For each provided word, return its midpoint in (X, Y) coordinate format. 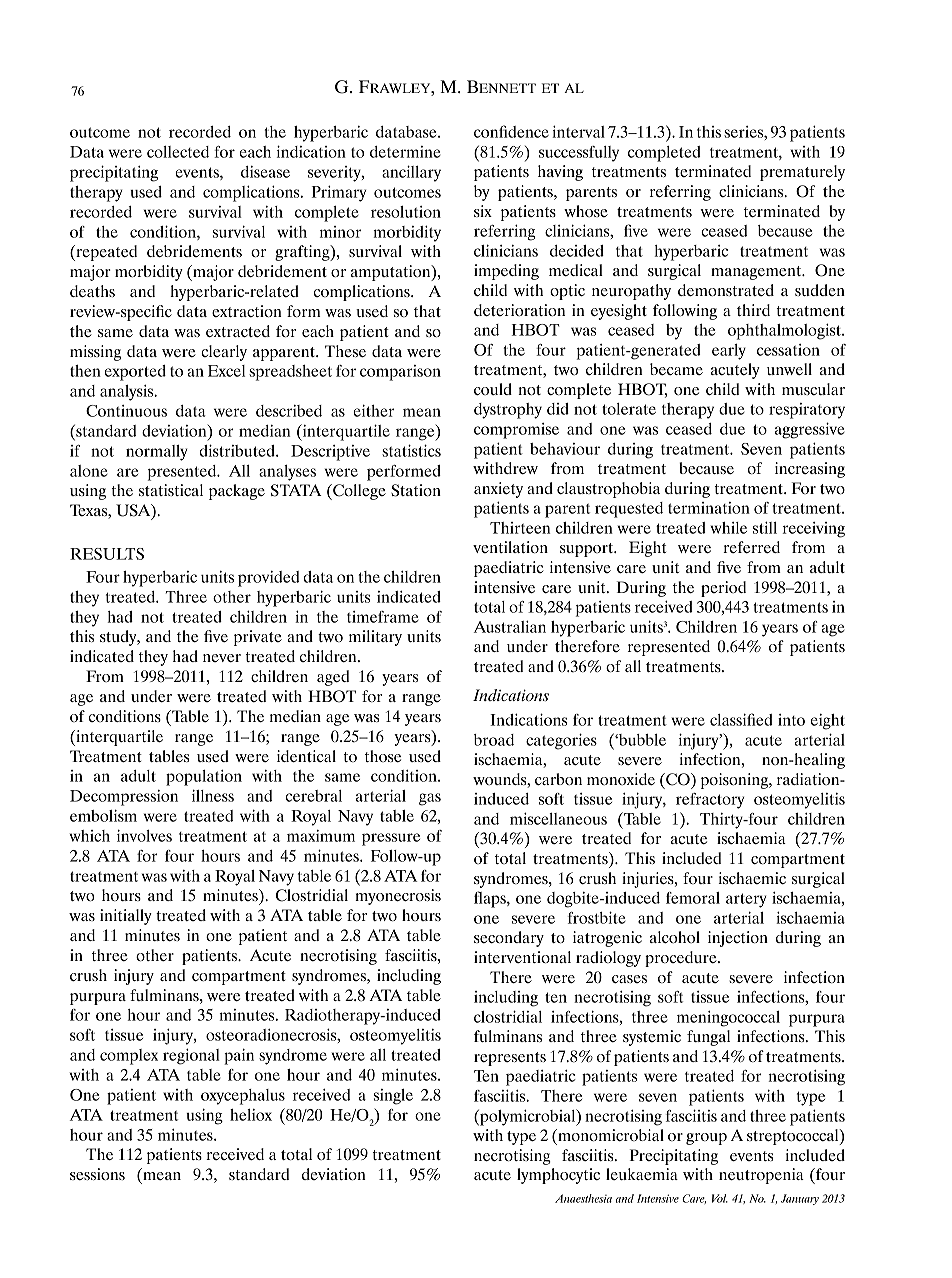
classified (741, 719)
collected (178, 152)
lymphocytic (558, 1176)
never (222, 658)
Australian (510, 626)
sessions (97, 1174)
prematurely (802, 173)
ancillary (411, 173)
